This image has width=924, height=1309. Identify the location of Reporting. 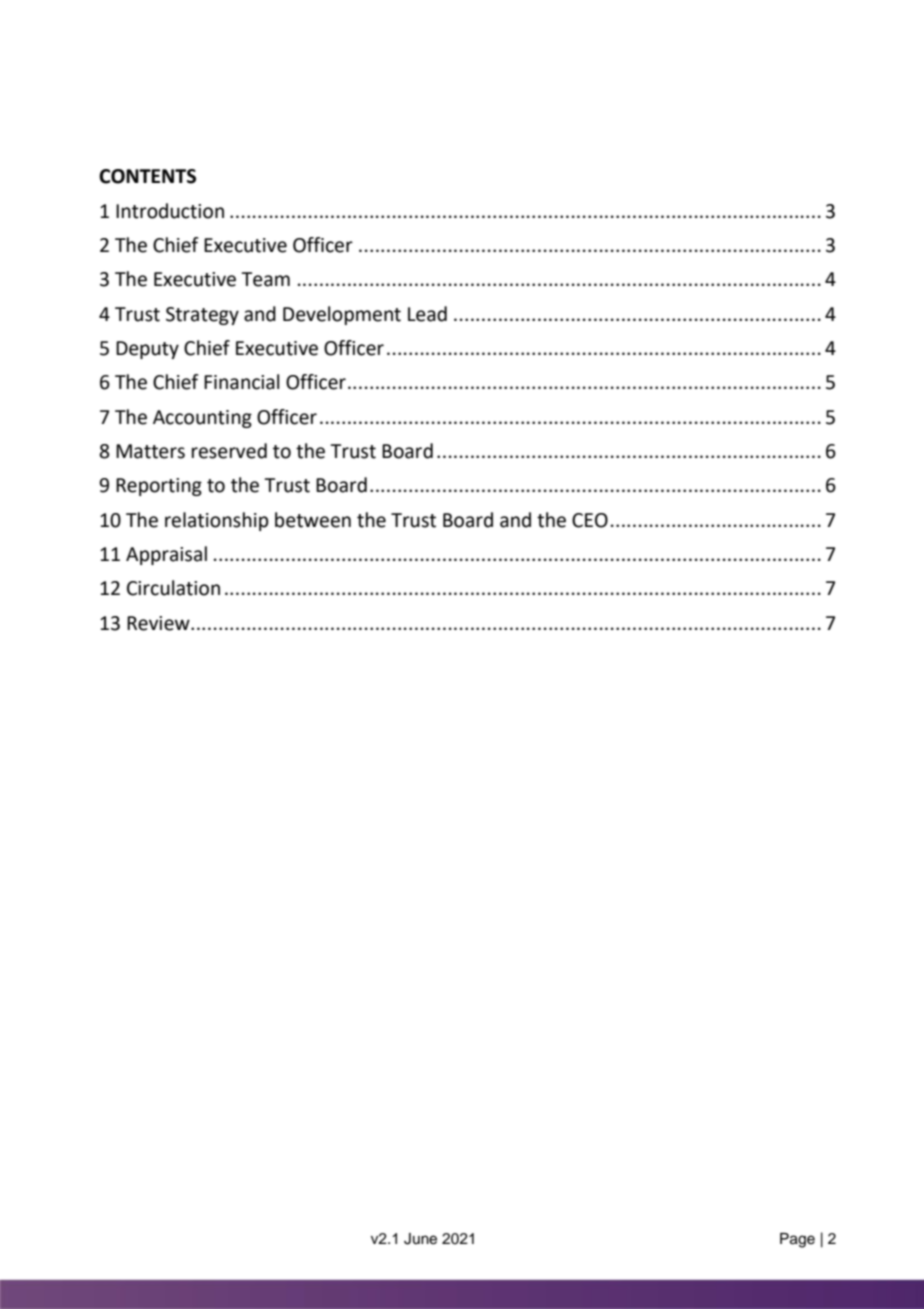
(159, 487).
